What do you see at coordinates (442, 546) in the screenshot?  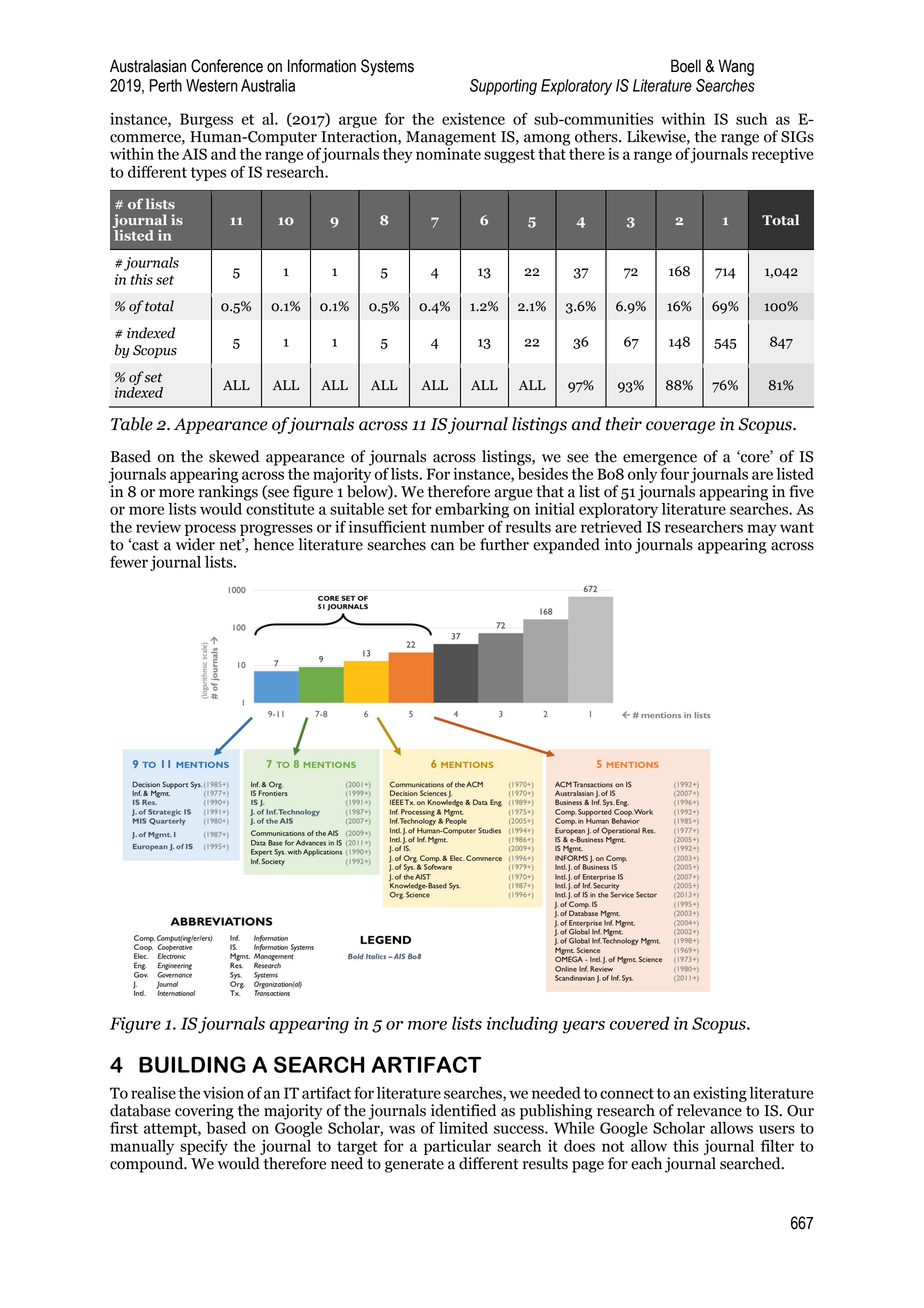 I see `can` at bounding box center [442, 546].
